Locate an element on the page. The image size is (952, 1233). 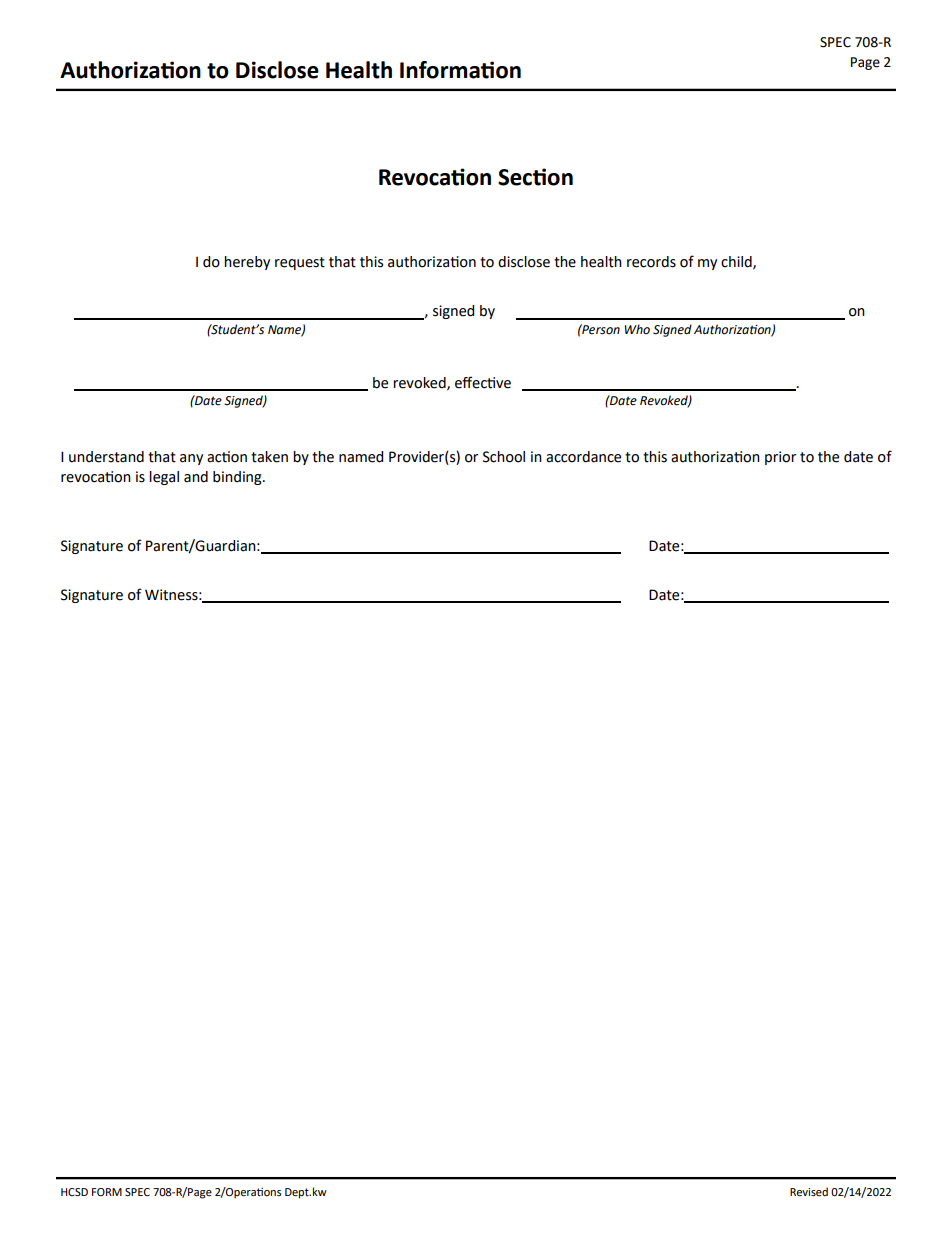
School is located at coordinates (504, 457).
